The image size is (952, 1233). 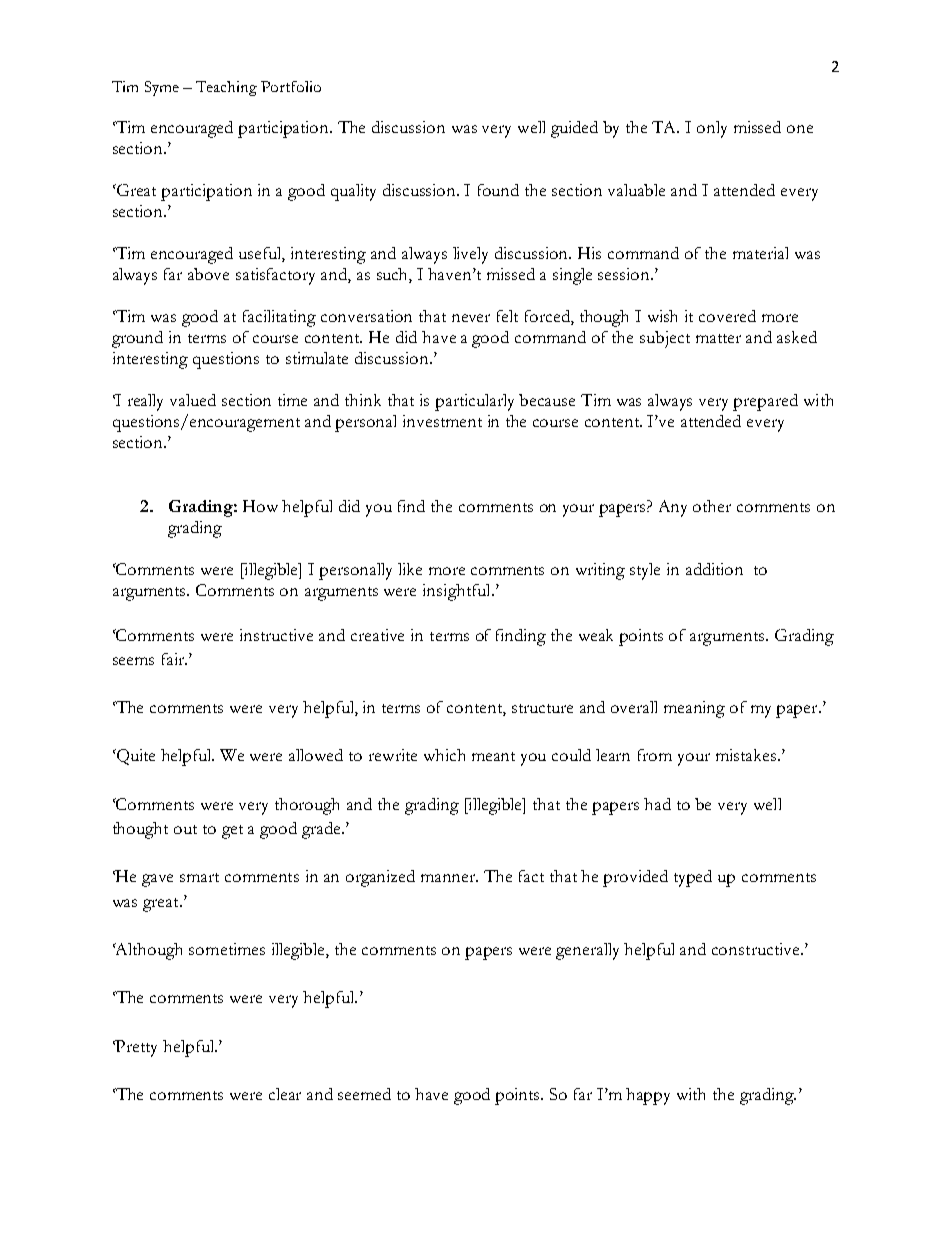 What do you see at coordinates (285, 1094) in the image?
I see `clear` at bounding box center [285, 1094].
